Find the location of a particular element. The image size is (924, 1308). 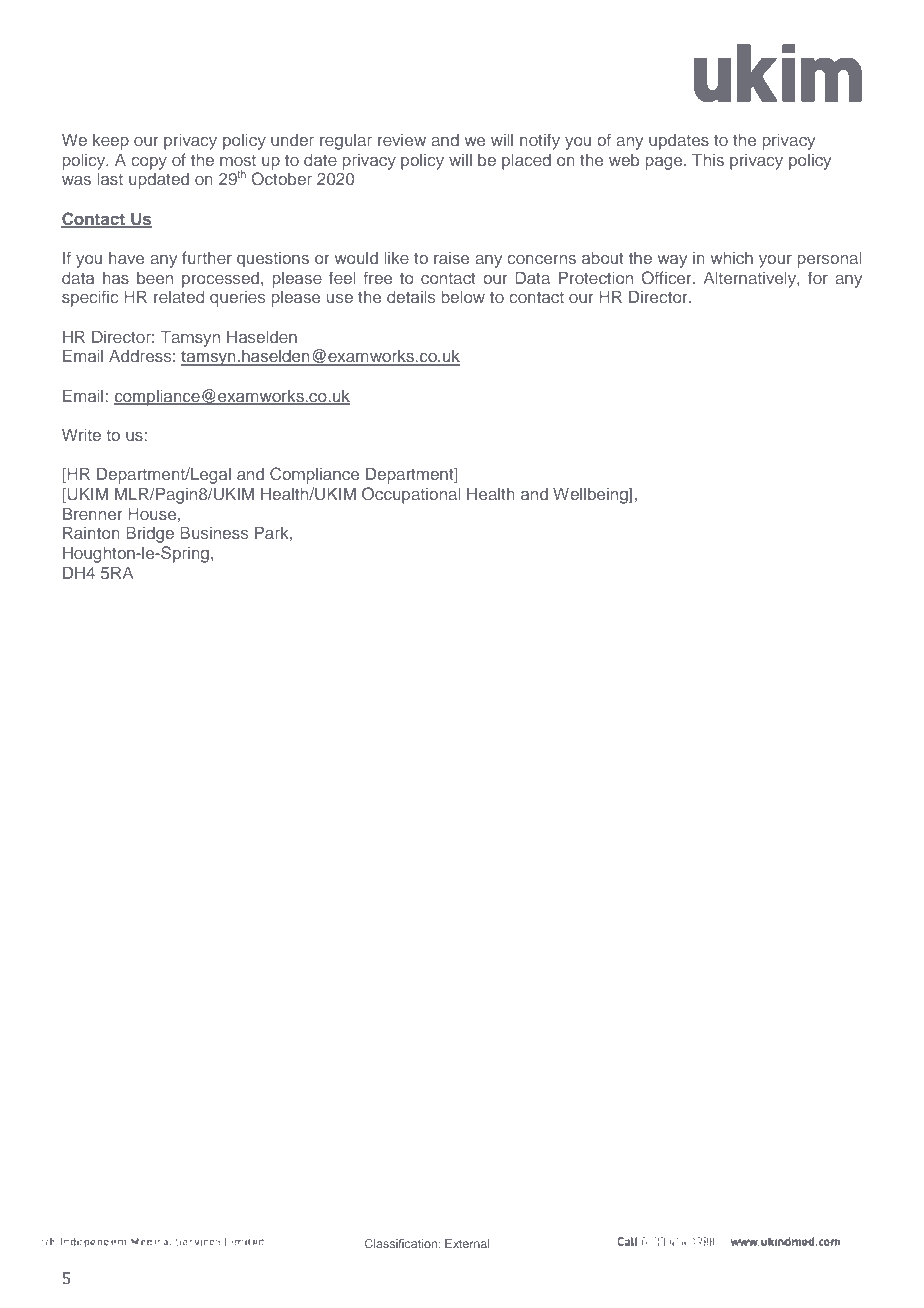

copy is located at coordinates (149, 163).
